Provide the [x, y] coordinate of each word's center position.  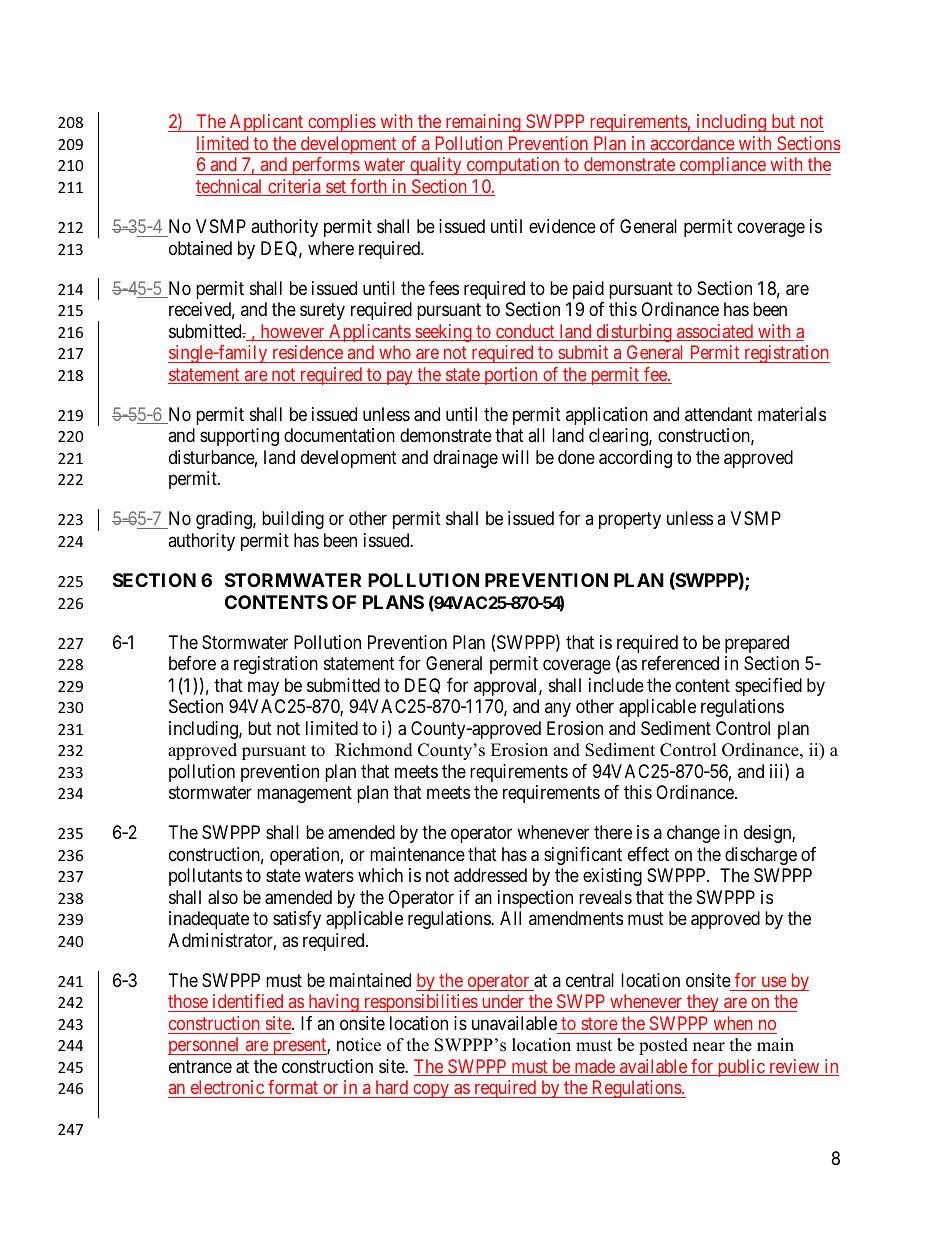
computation [513, 166]
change [693, 834]
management [304, 794]
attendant [719, 414]
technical [230, 187]
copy [431, 1091]
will [515, 457]
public [740, 1068]
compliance [722, 166]
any [558, 710]
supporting [239, 437]
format [293, 1089]
